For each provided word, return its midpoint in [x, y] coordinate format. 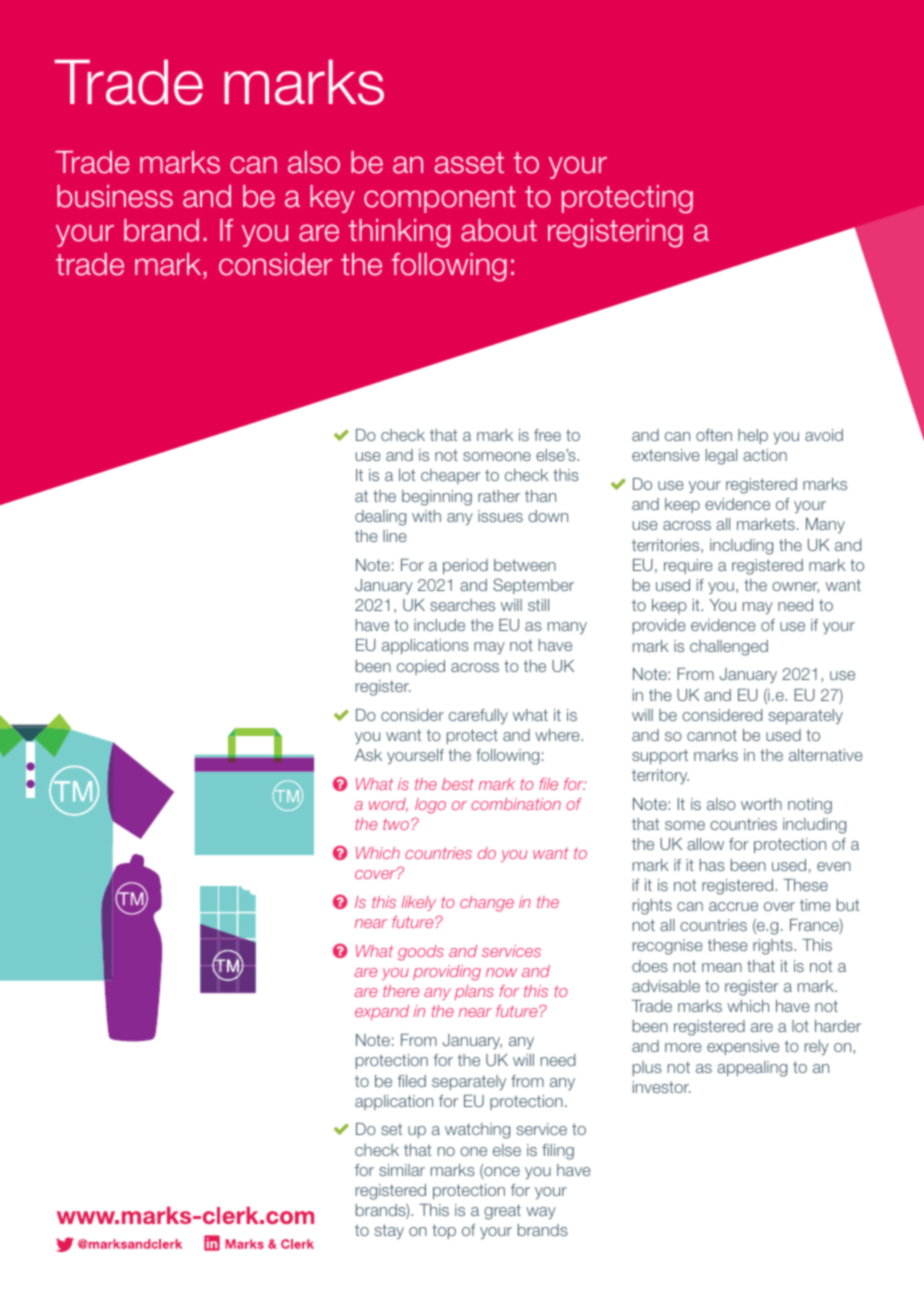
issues [500, 516]
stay [389, 1231]
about [499, 230]
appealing [752, 1069]
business [115, 196]
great [502, 1212]
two [396, 824]
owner [795, 587]
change [487, 904]
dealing [380, 518]
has [712, 865]
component [440, 199]
